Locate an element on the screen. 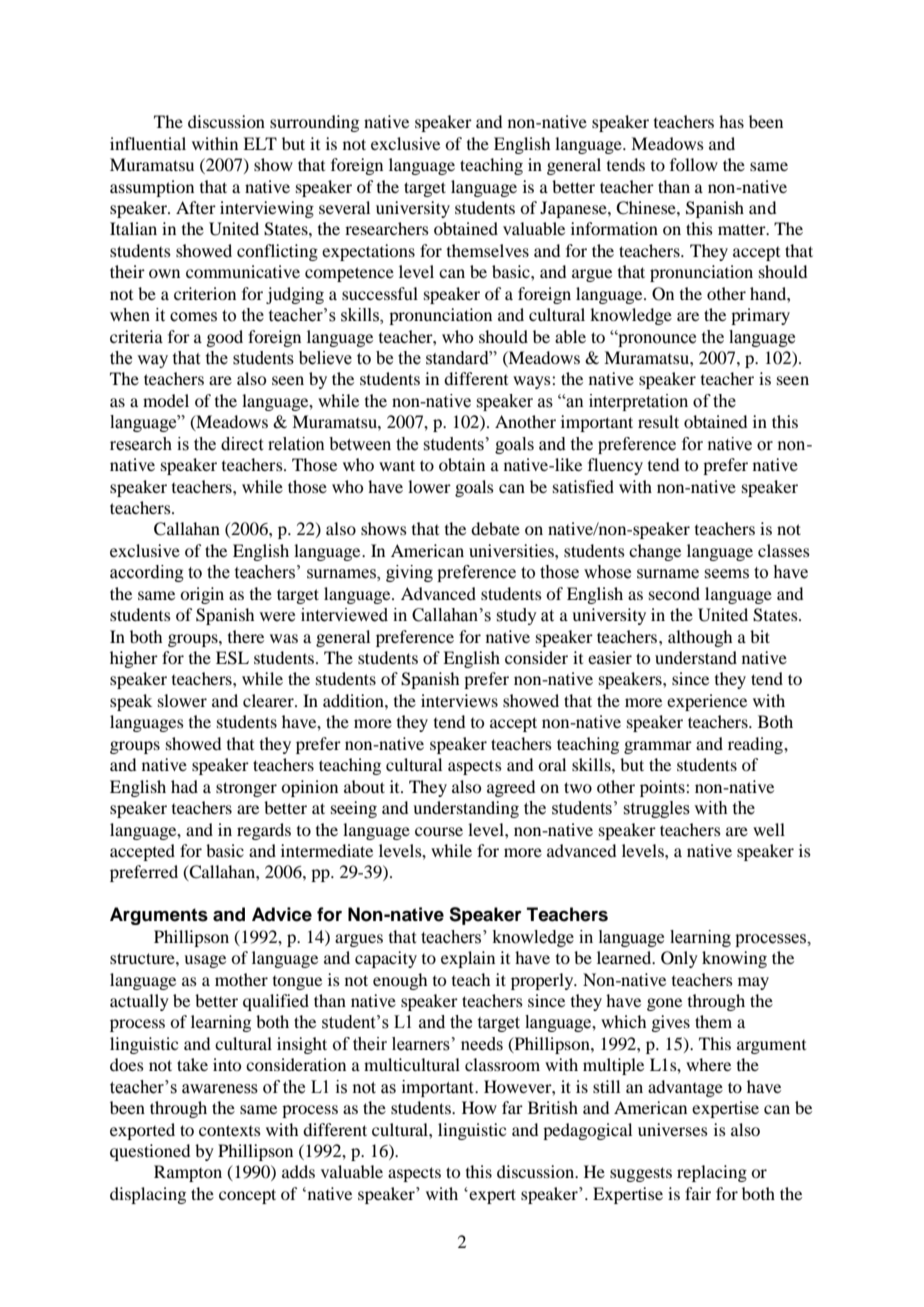  several is located at coordinates (344, 207).
